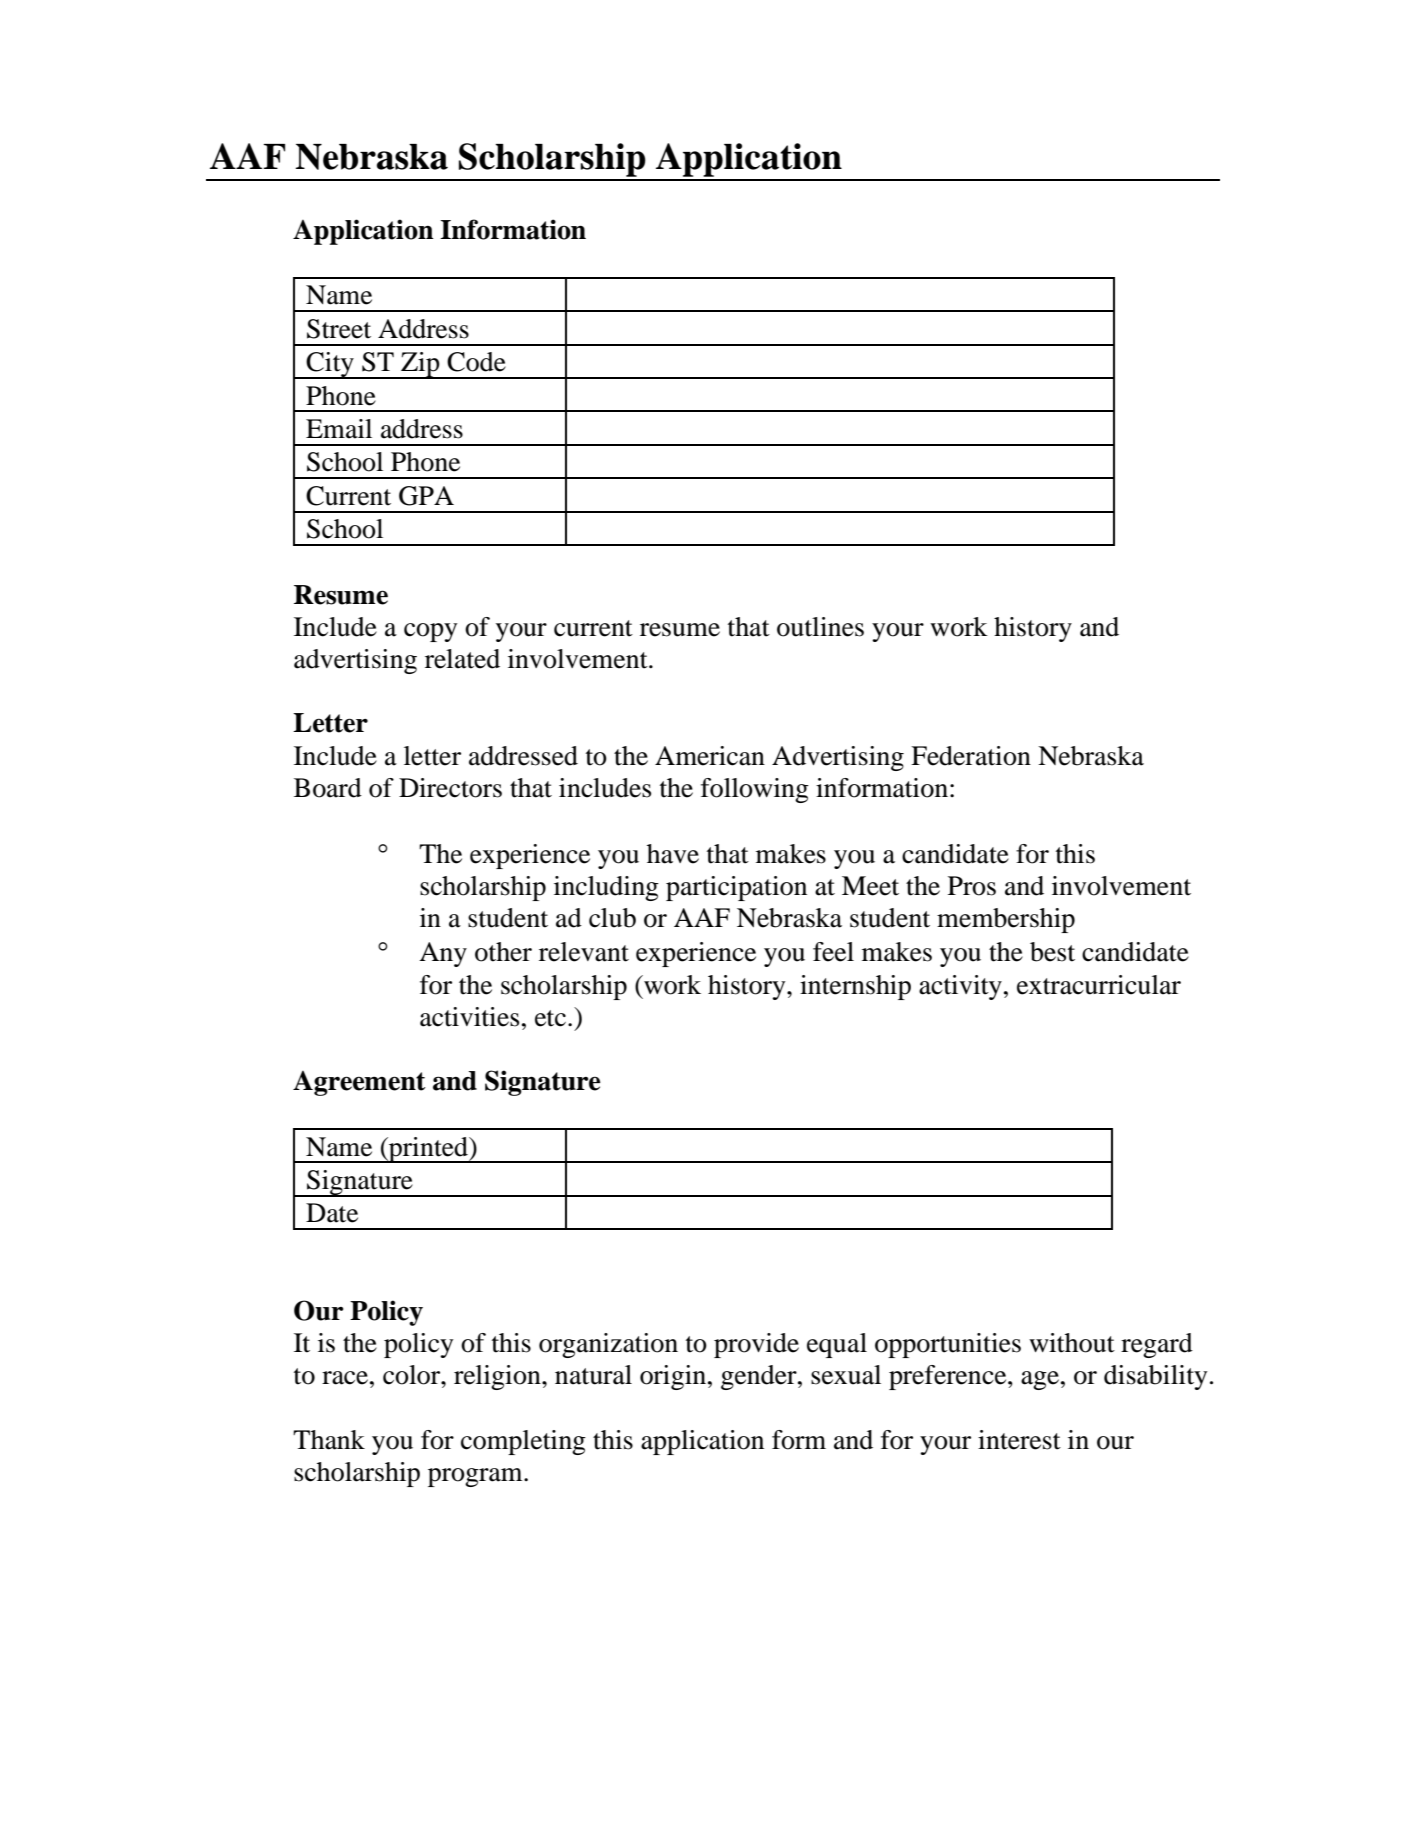  I want to click on copy, so click(430, 632).
